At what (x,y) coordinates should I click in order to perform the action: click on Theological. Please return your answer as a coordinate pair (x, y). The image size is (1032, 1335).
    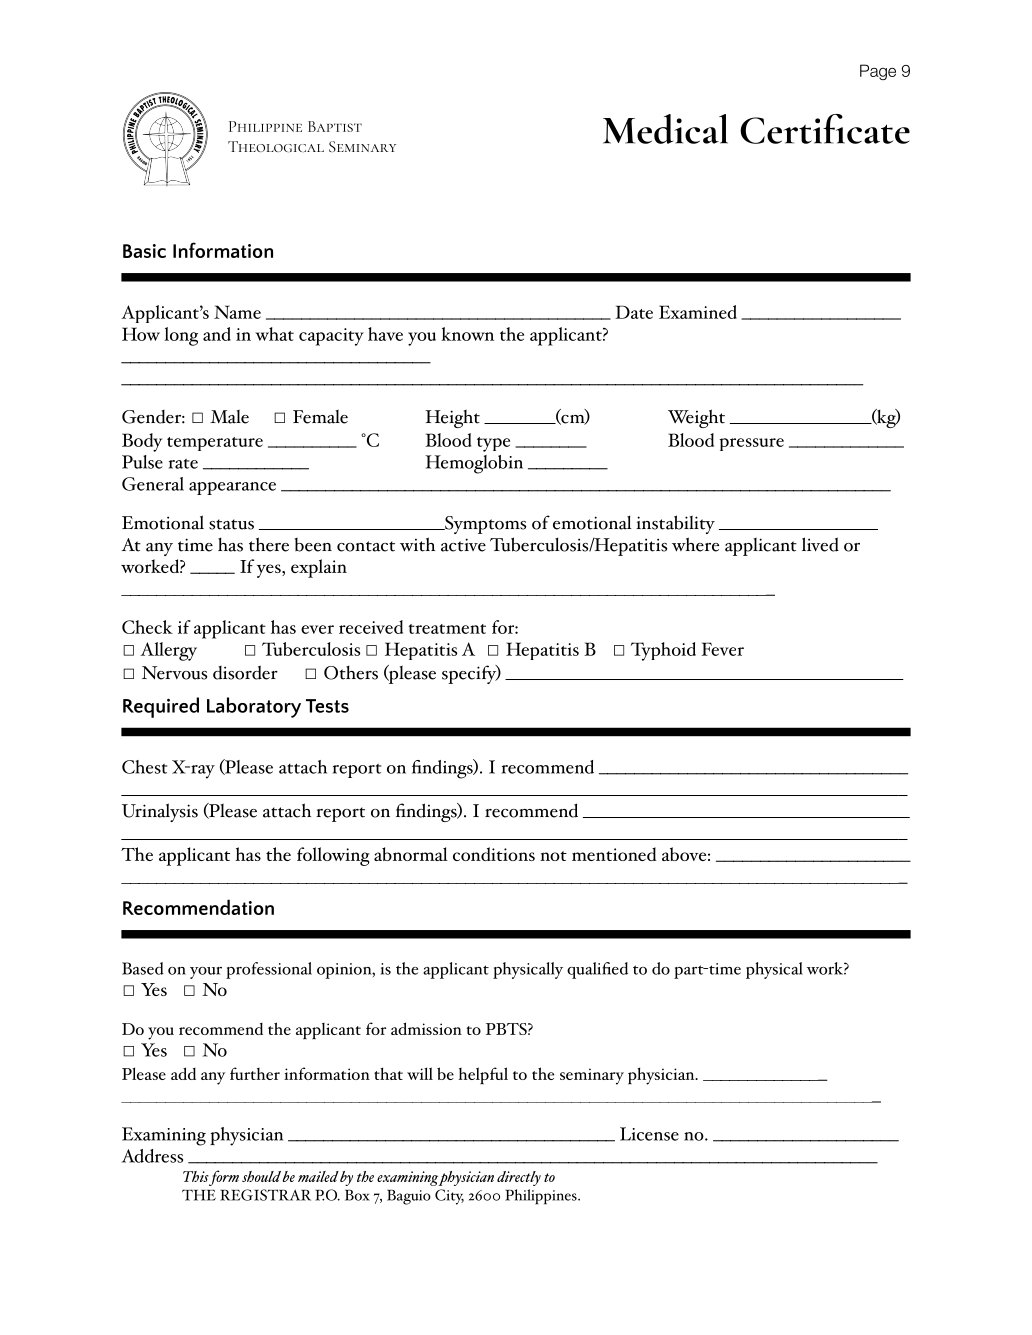
    Looking at the image, I should click on (276, 146).
